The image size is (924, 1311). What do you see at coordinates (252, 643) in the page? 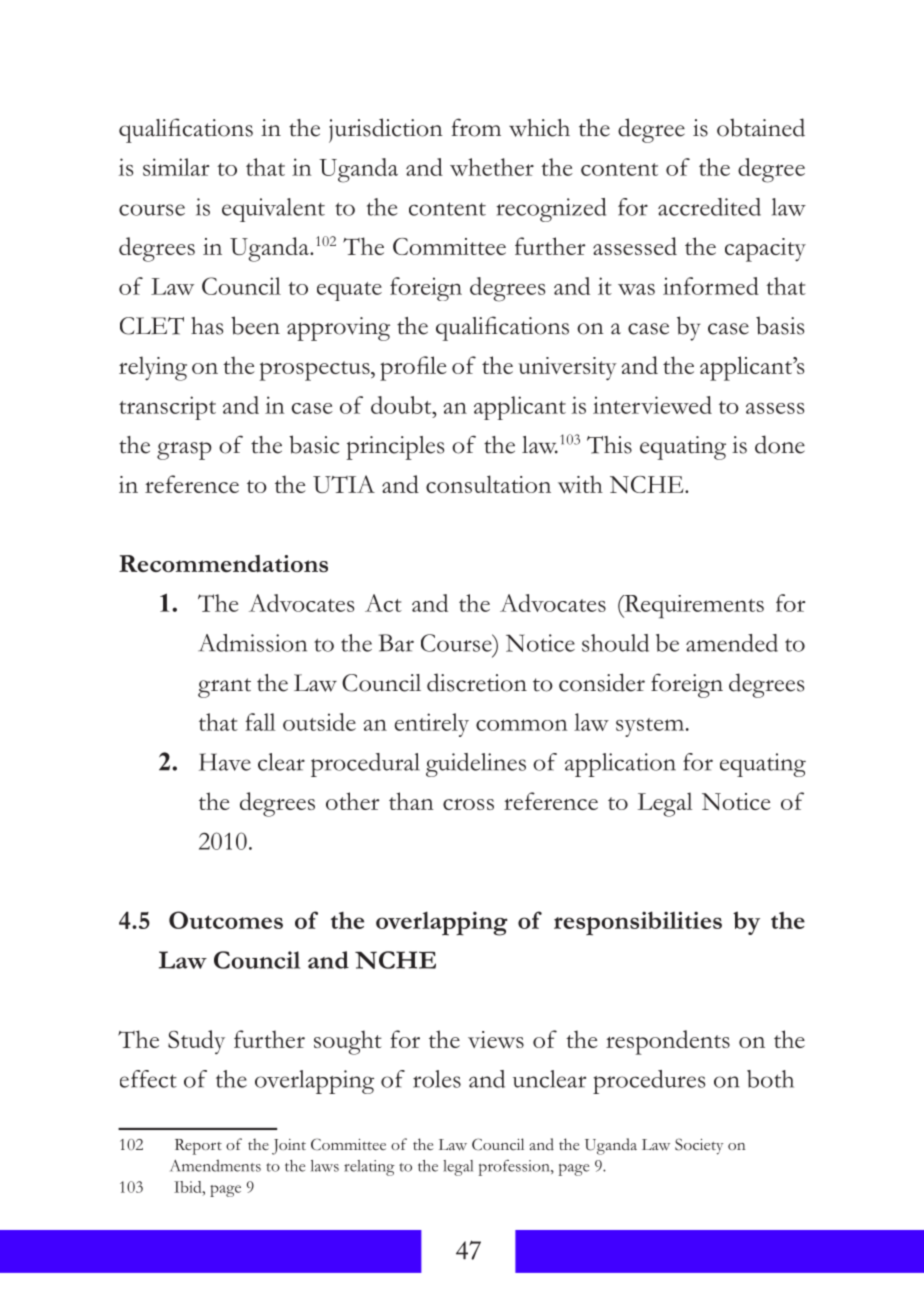
I see `Admission` at bounding box center [252, 643].
